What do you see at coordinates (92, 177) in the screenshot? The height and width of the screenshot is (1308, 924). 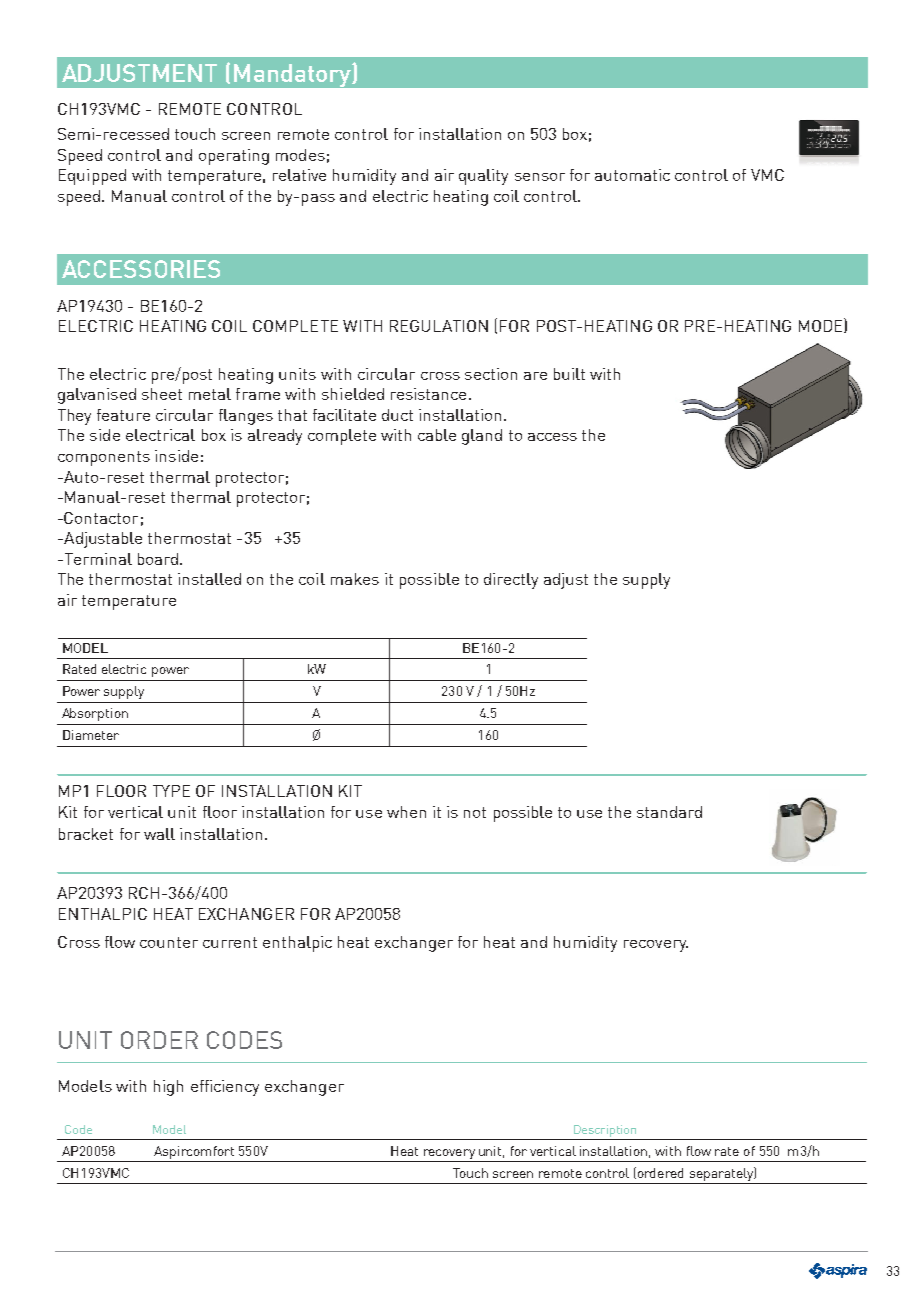 I see `Equipped` at bounding box center [92, 177].
